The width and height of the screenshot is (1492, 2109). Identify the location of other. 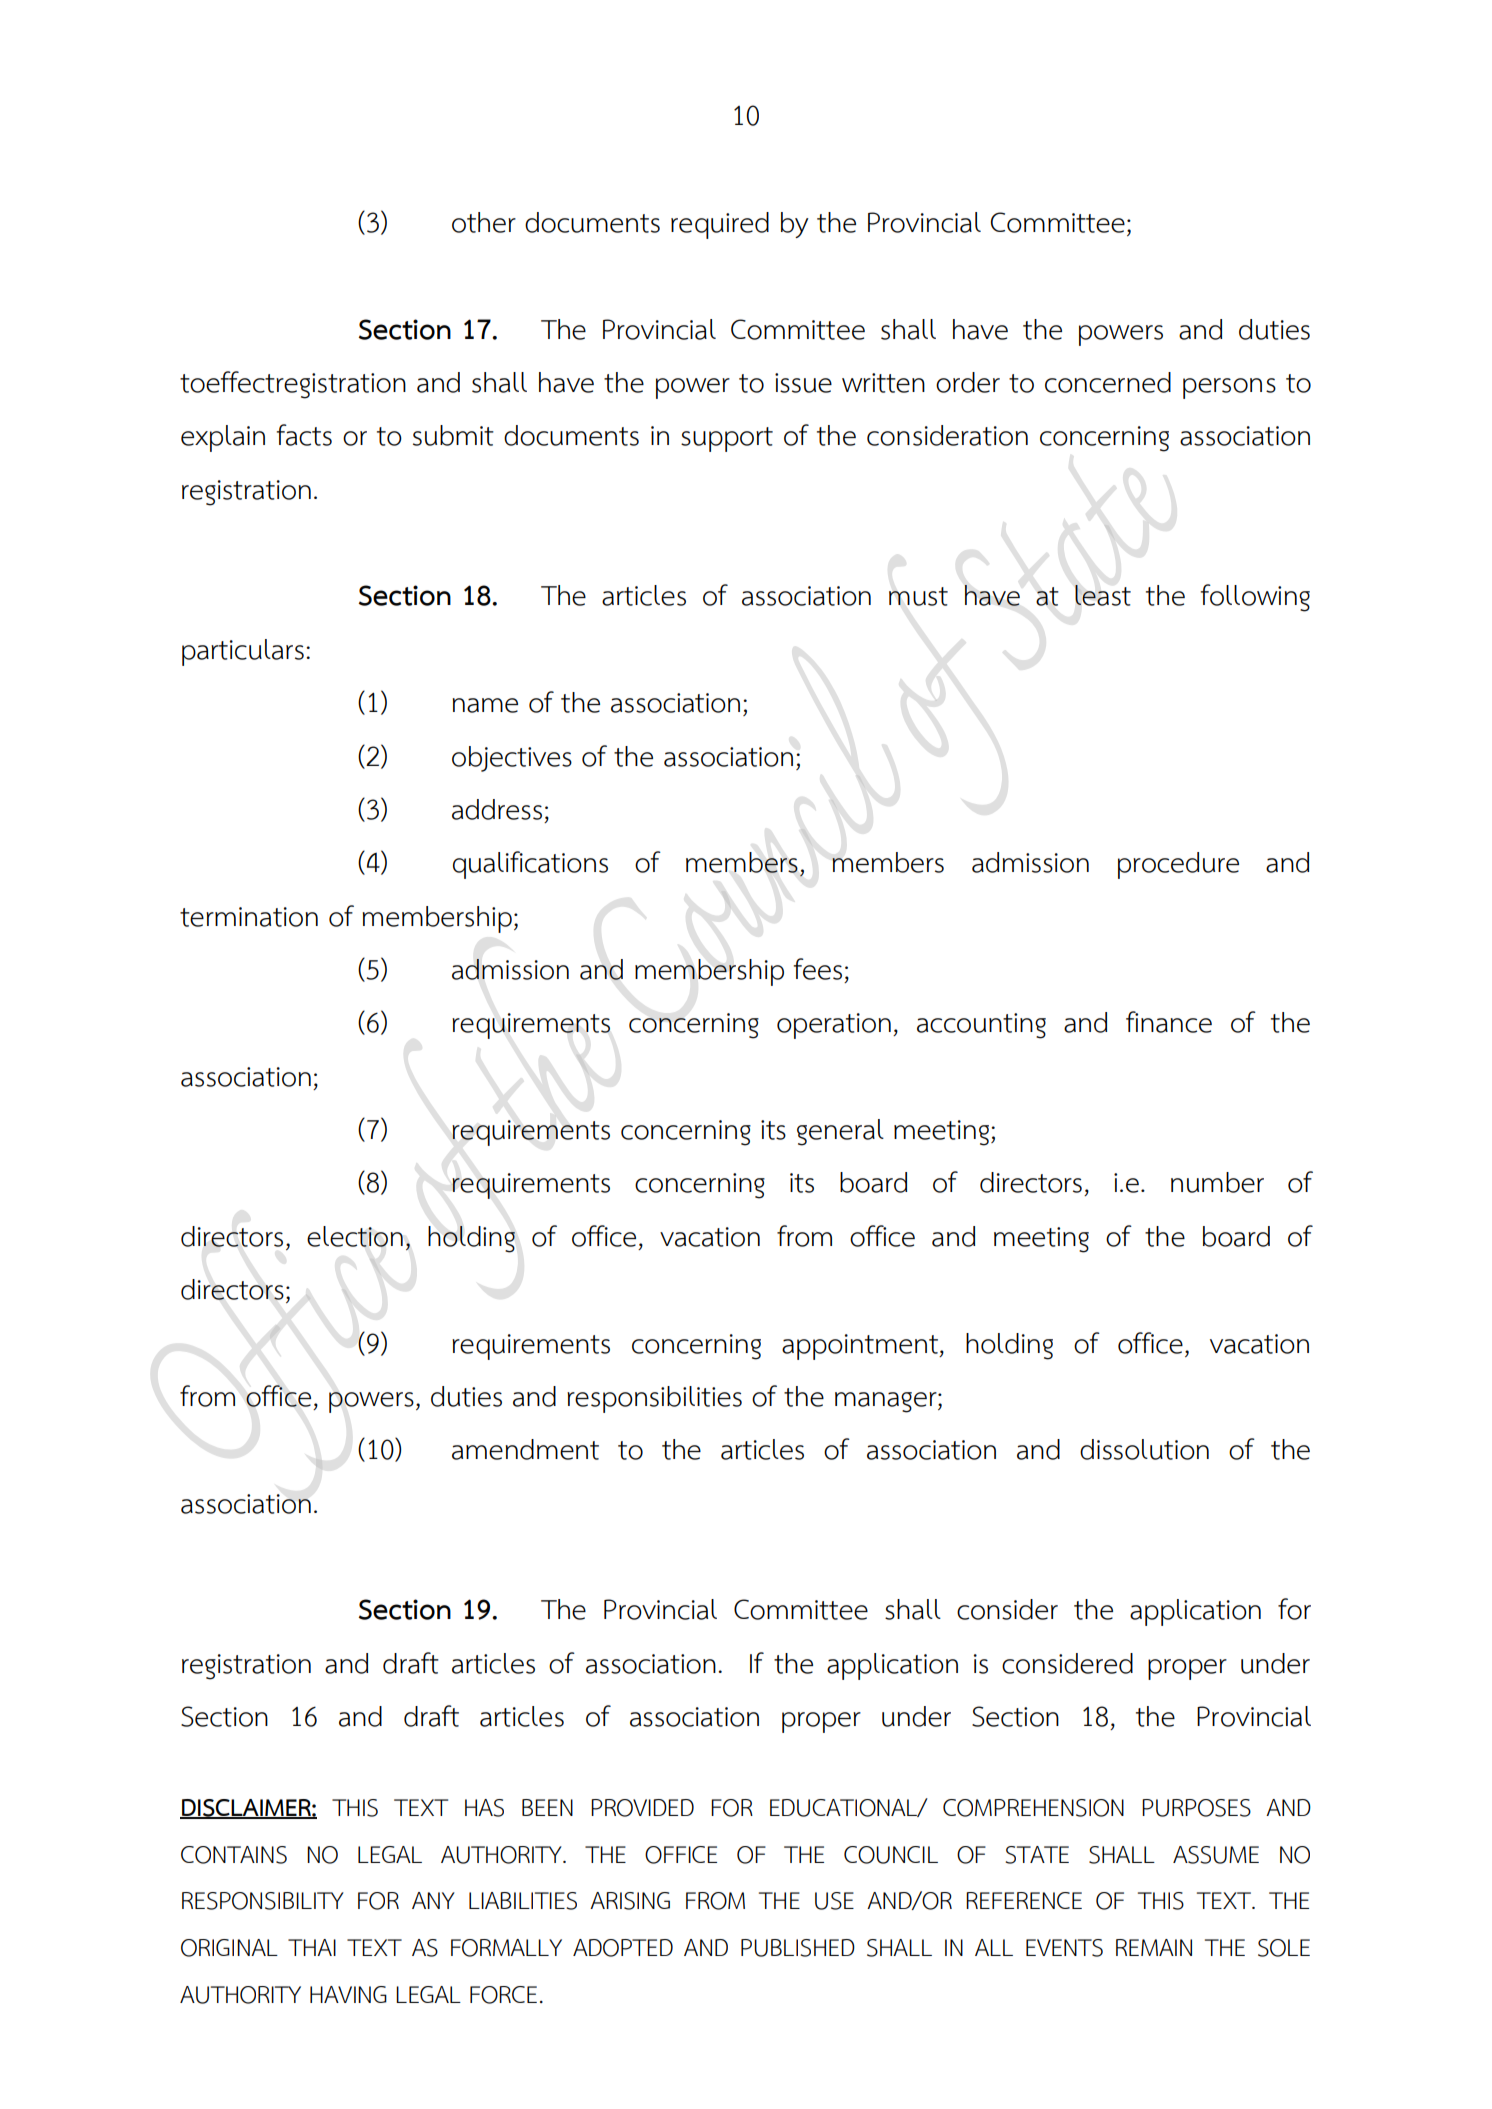
(484, 222).
